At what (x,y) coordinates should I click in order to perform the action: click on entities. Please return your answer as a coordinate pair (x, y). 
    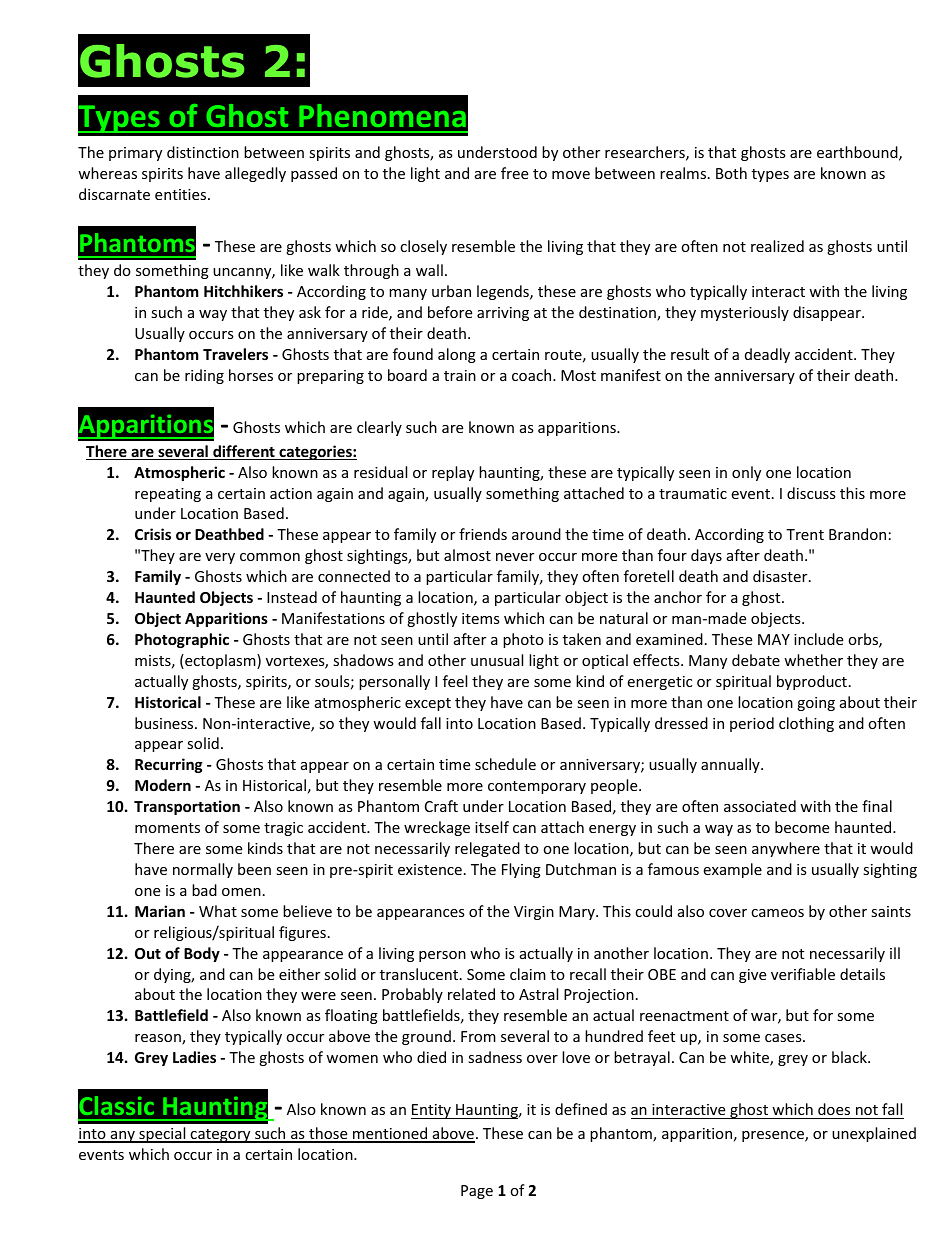
    Looking at the image, I should click on (182, 194).
